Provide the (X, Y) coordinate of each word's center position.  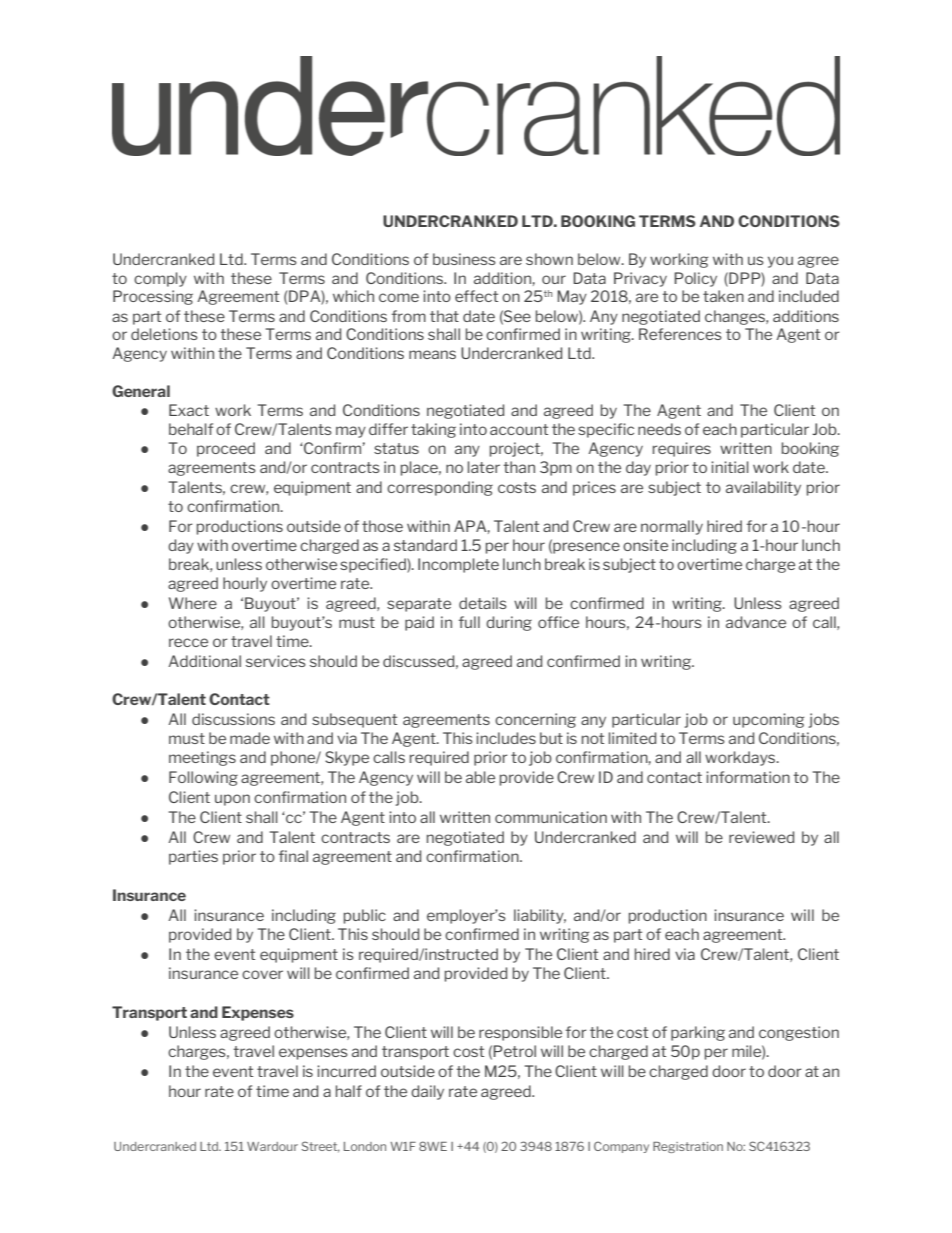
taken (723, 296)
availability (763, 488)
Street (320, 1147)
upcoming (768, 720)
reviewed (761, 837)
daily (427, 1092)
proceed (226, 449)
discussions (233, 719)
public (365, 916)
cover (262, 974)
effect (476, 296)
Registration (688, 1147)
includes (506, 738)
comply (160, 279)
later (484, 467)
